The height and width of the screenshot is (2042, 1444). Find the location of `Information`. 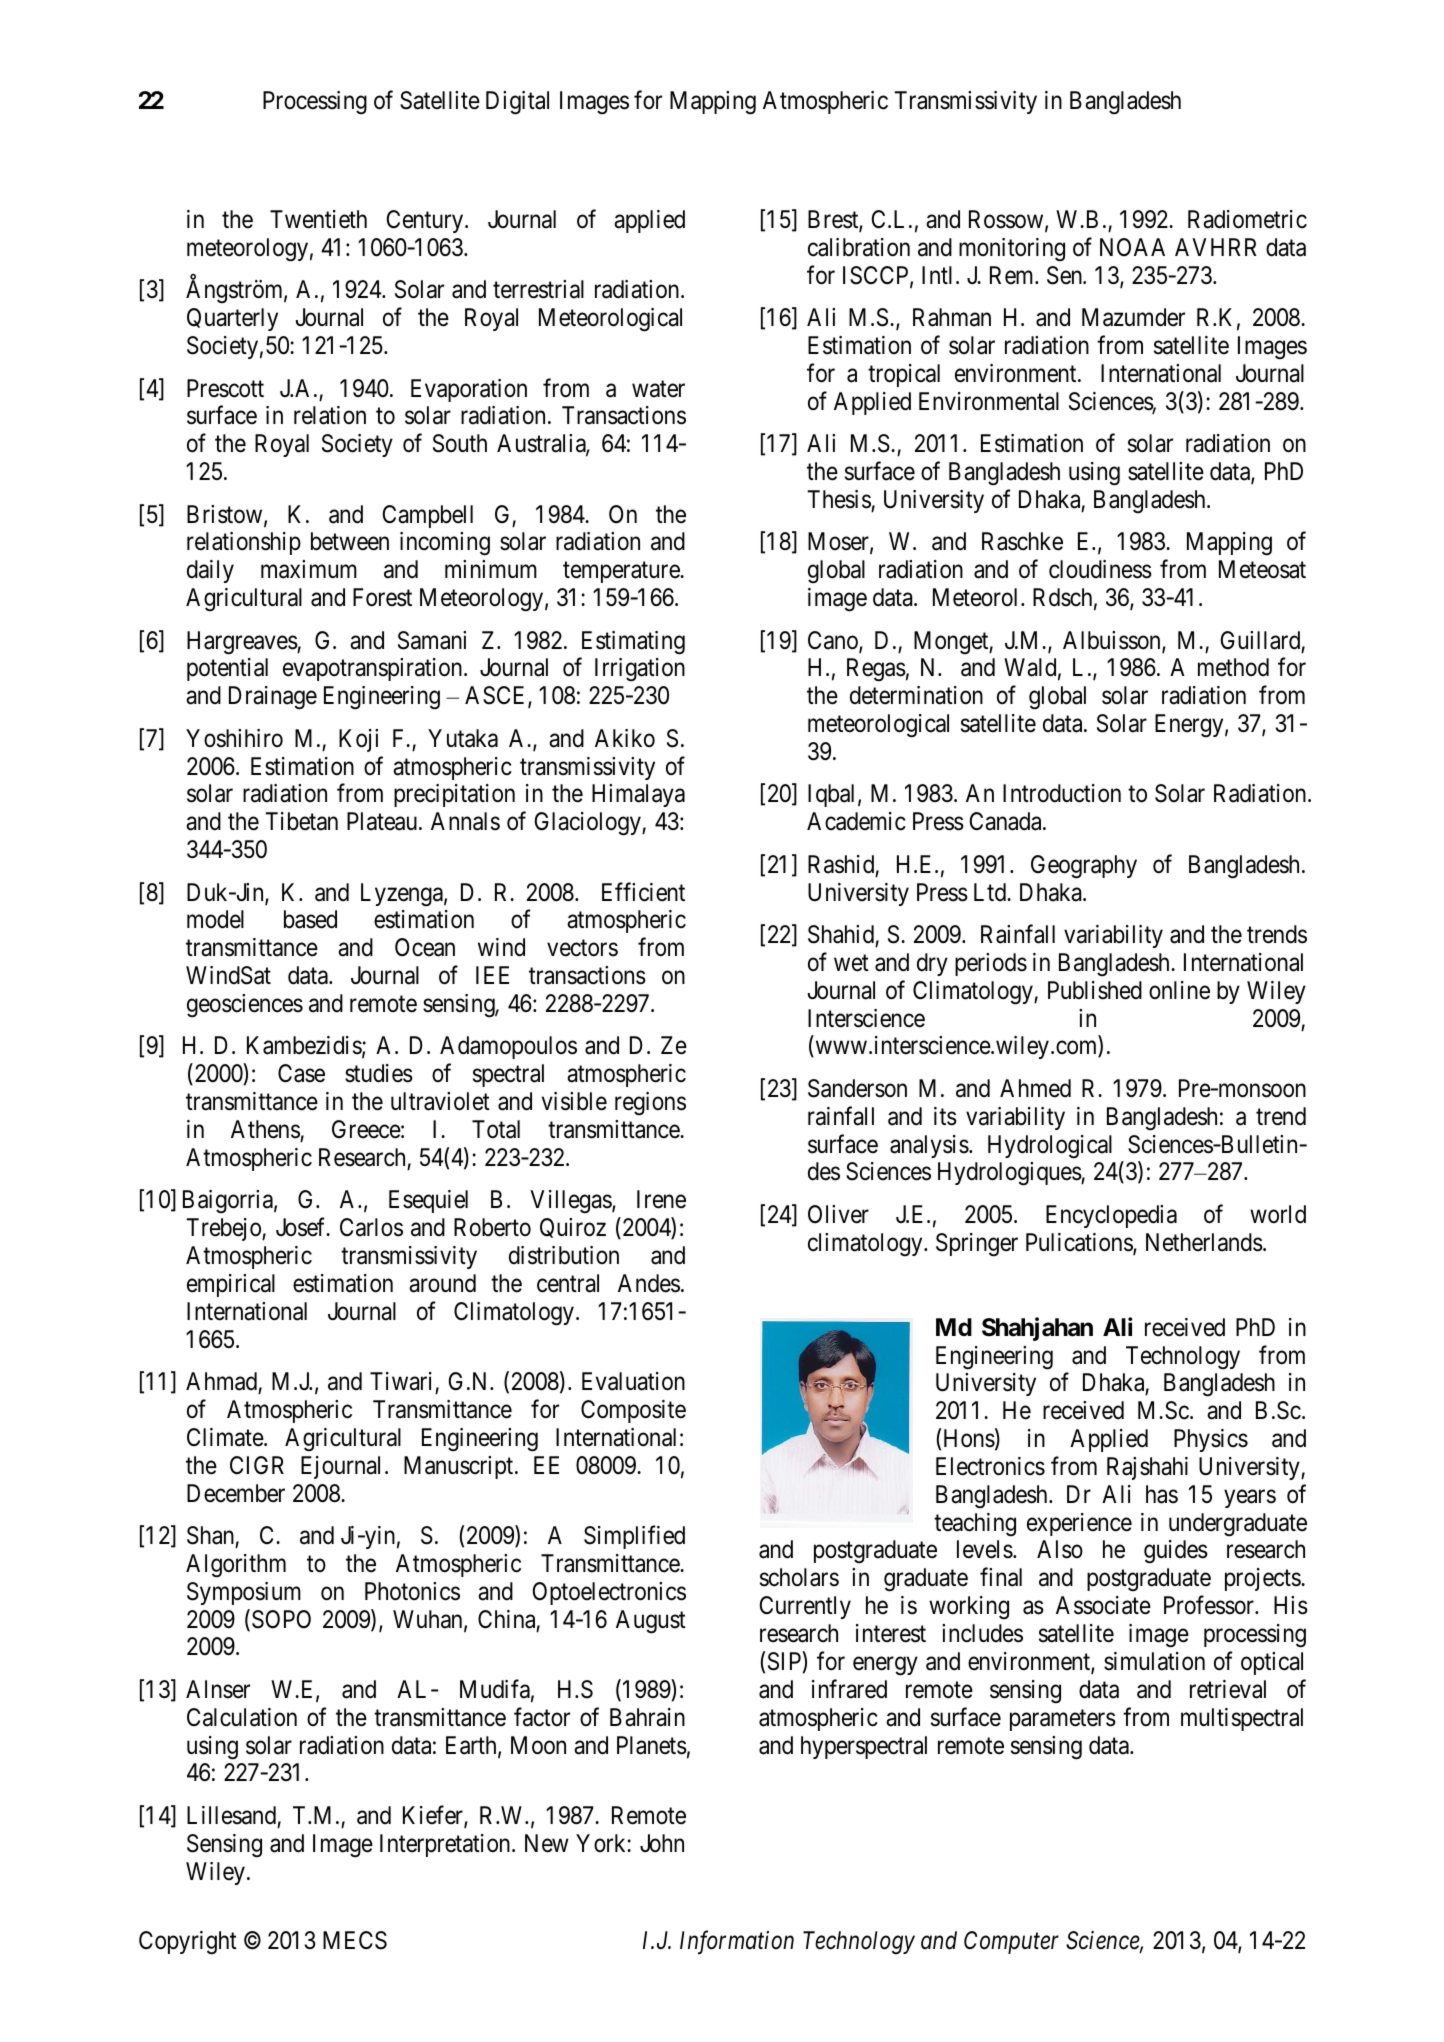

Information is located at coordinates (737, 1942).
